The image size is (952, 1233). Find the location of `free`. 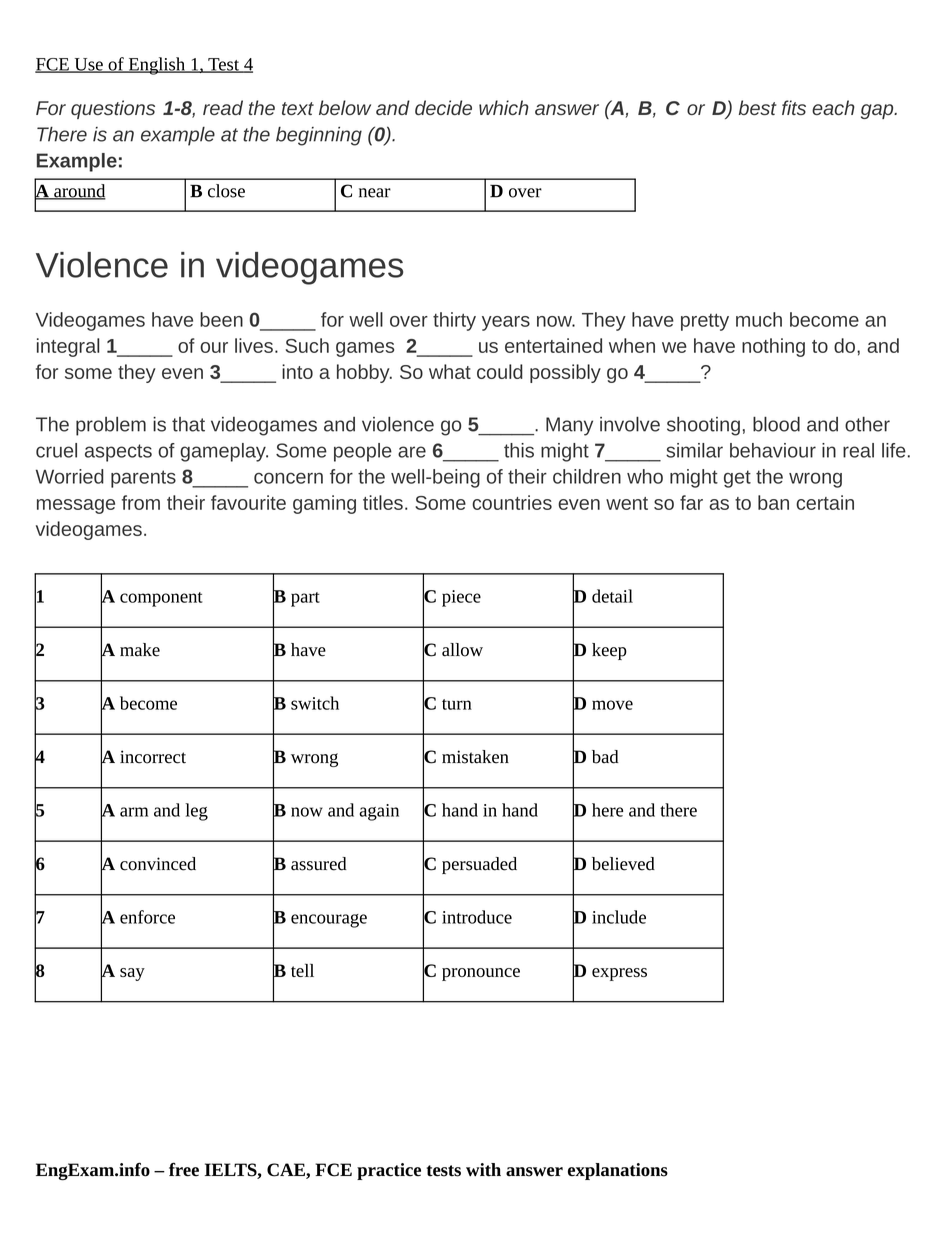

free is located at coordinates (184, 1169).
